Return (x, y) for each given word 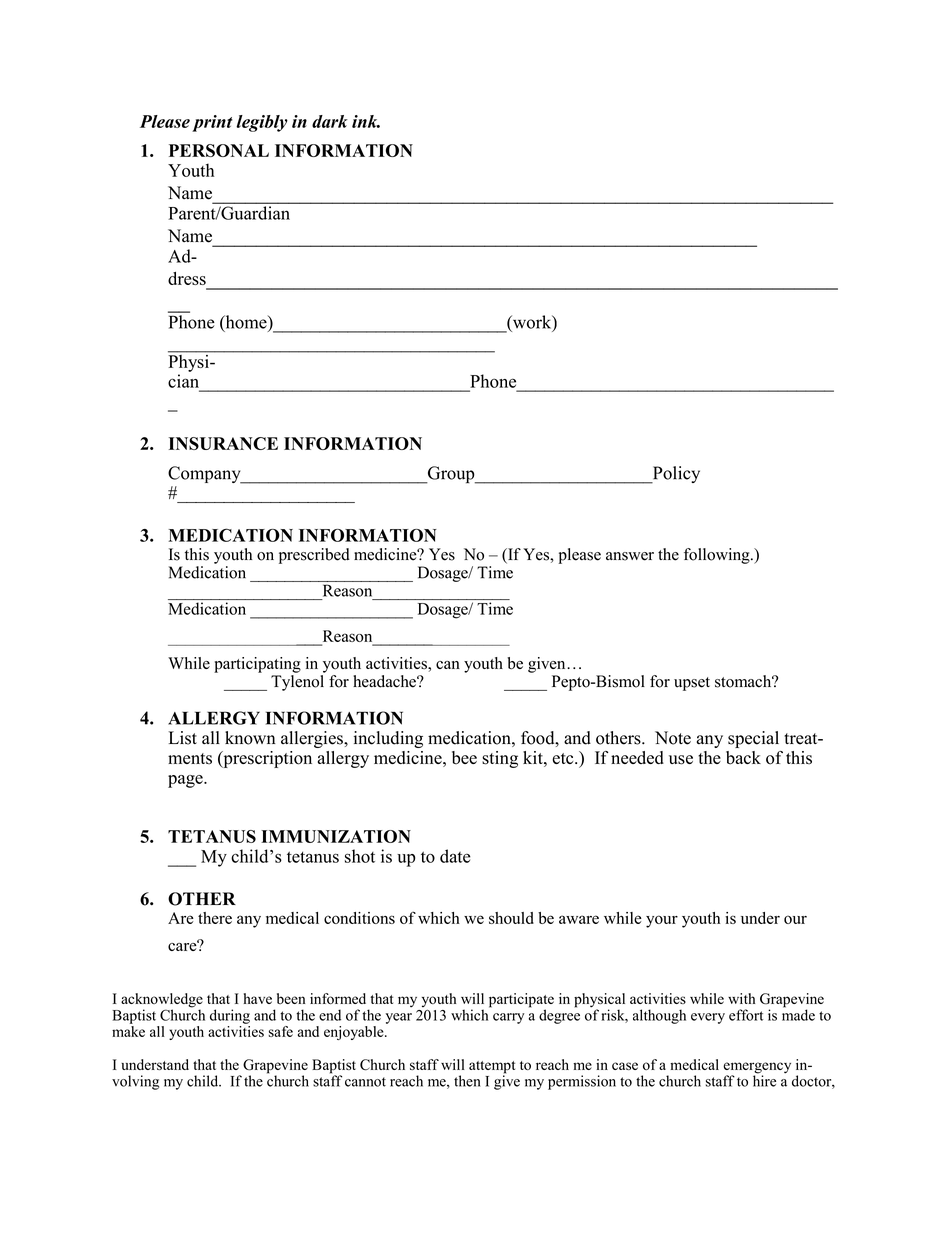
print (212, 123)
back (743, 758)
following (718, 556)
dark (330, 121)
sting (500, 759)
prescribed (314, 556)
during (230, 1016)
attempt (492, 1068)
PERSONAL (219, 150)
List (183, 738)
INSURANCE (223, 443)
